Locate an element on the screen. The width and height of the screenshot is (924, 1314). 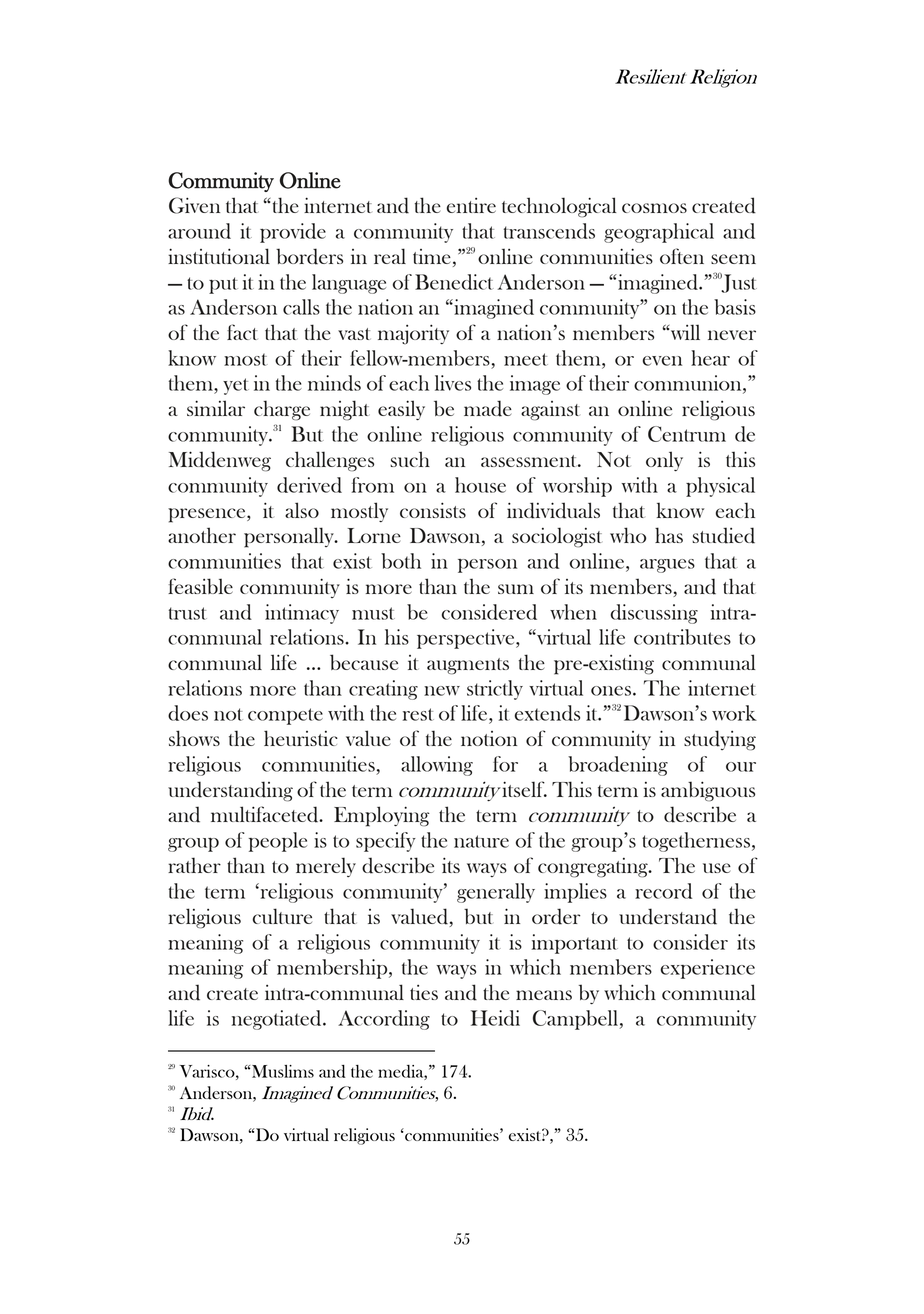
perspective is located at coordinates (467, 639).
